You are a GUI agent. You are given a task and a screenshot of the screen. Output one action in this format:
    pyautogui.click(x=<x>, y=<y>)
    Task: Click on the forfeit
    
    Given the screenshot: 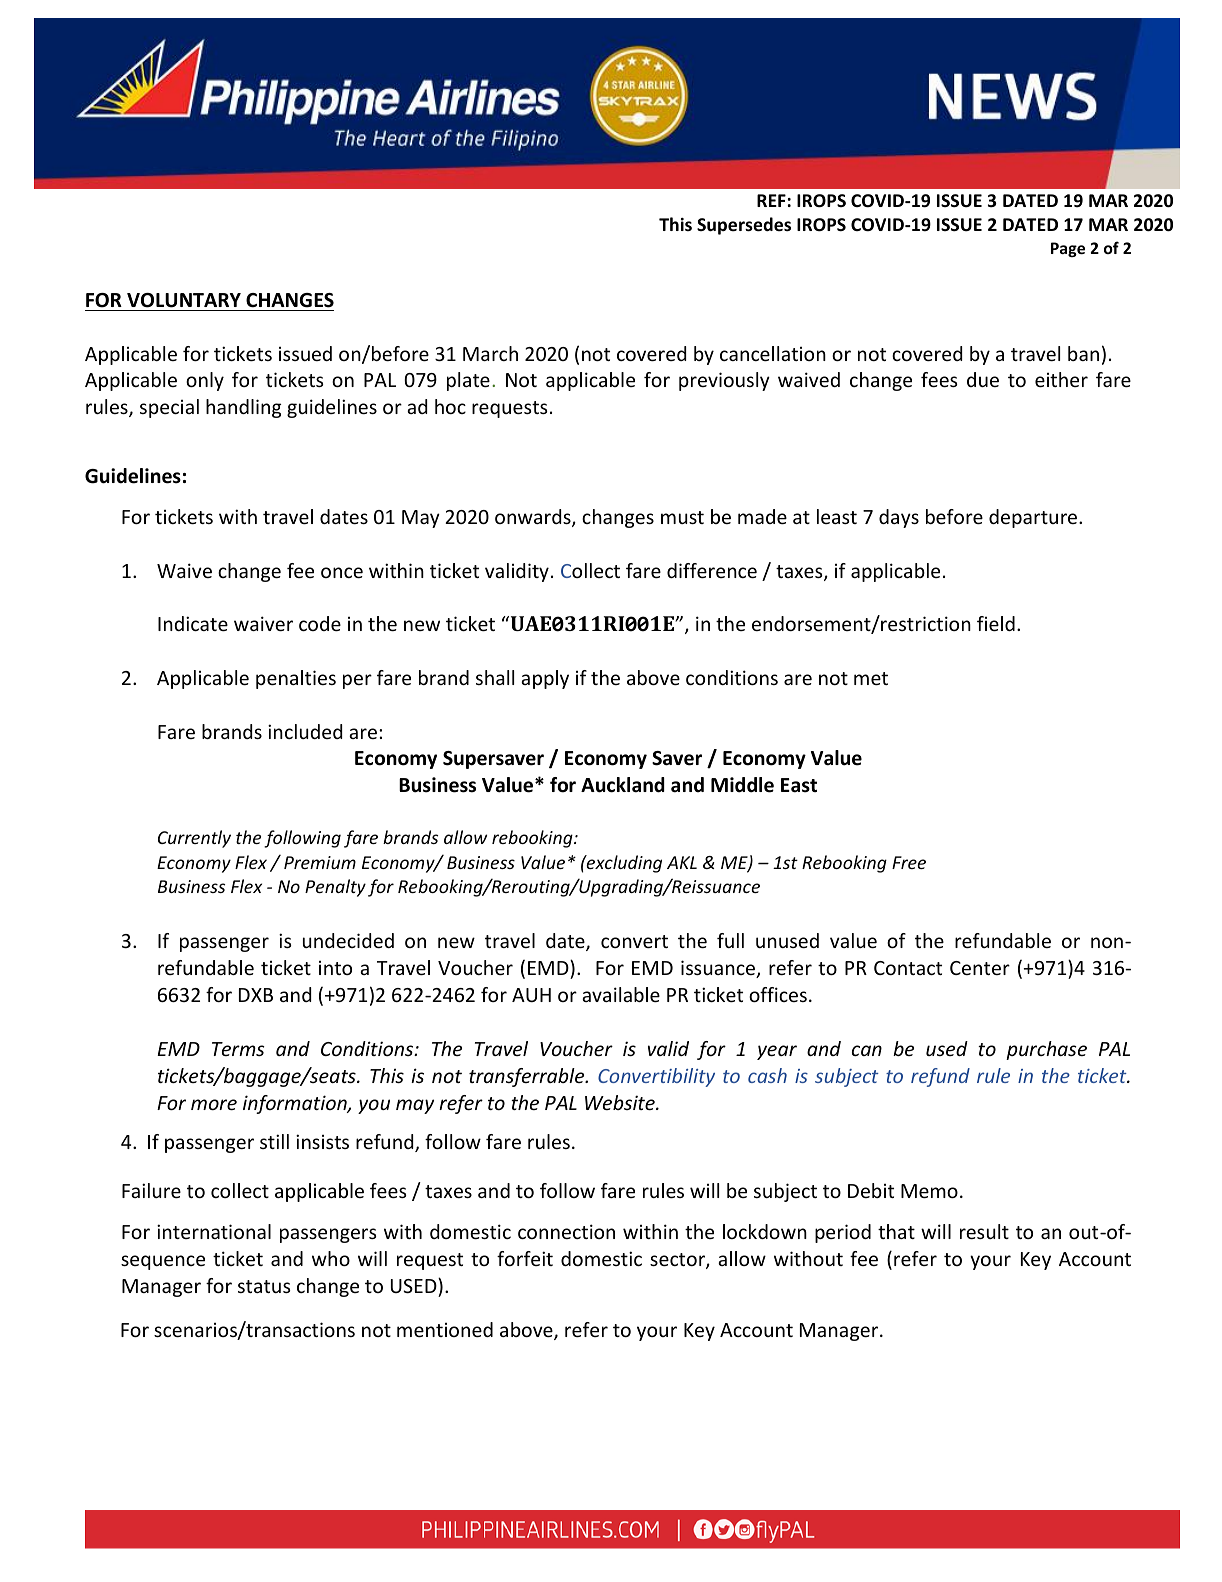 What is the action you would take?
    pyautogui.click(x=525, y=1258)
